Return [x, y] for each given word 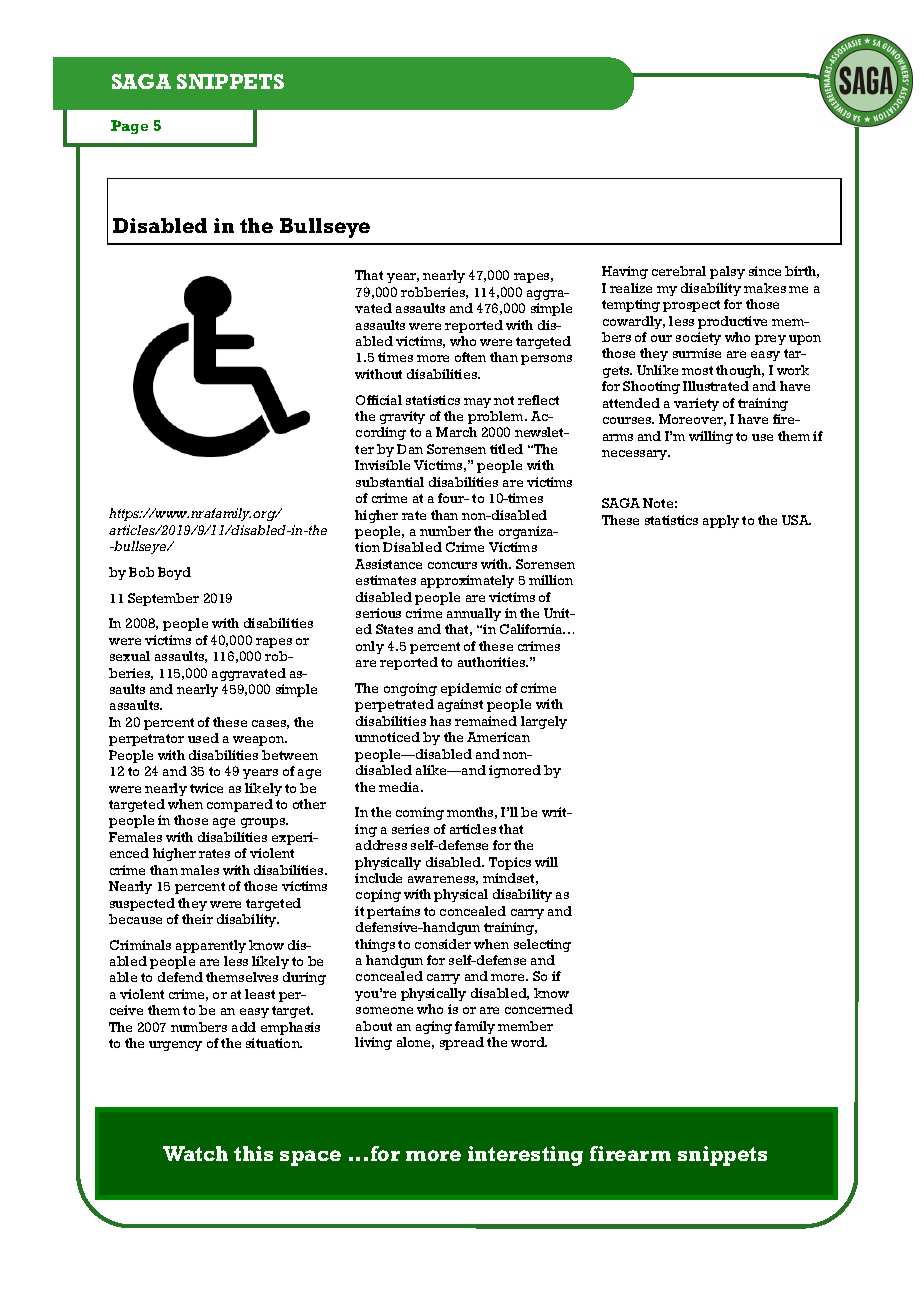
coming [420, 813]
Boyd [174, 573]
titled [506, 449]
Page [129, 127]
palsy [727, 272]
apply [721, 521]
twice [206, 788]
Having [625, 272]
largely [544, 722]
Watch [195, 1153]
